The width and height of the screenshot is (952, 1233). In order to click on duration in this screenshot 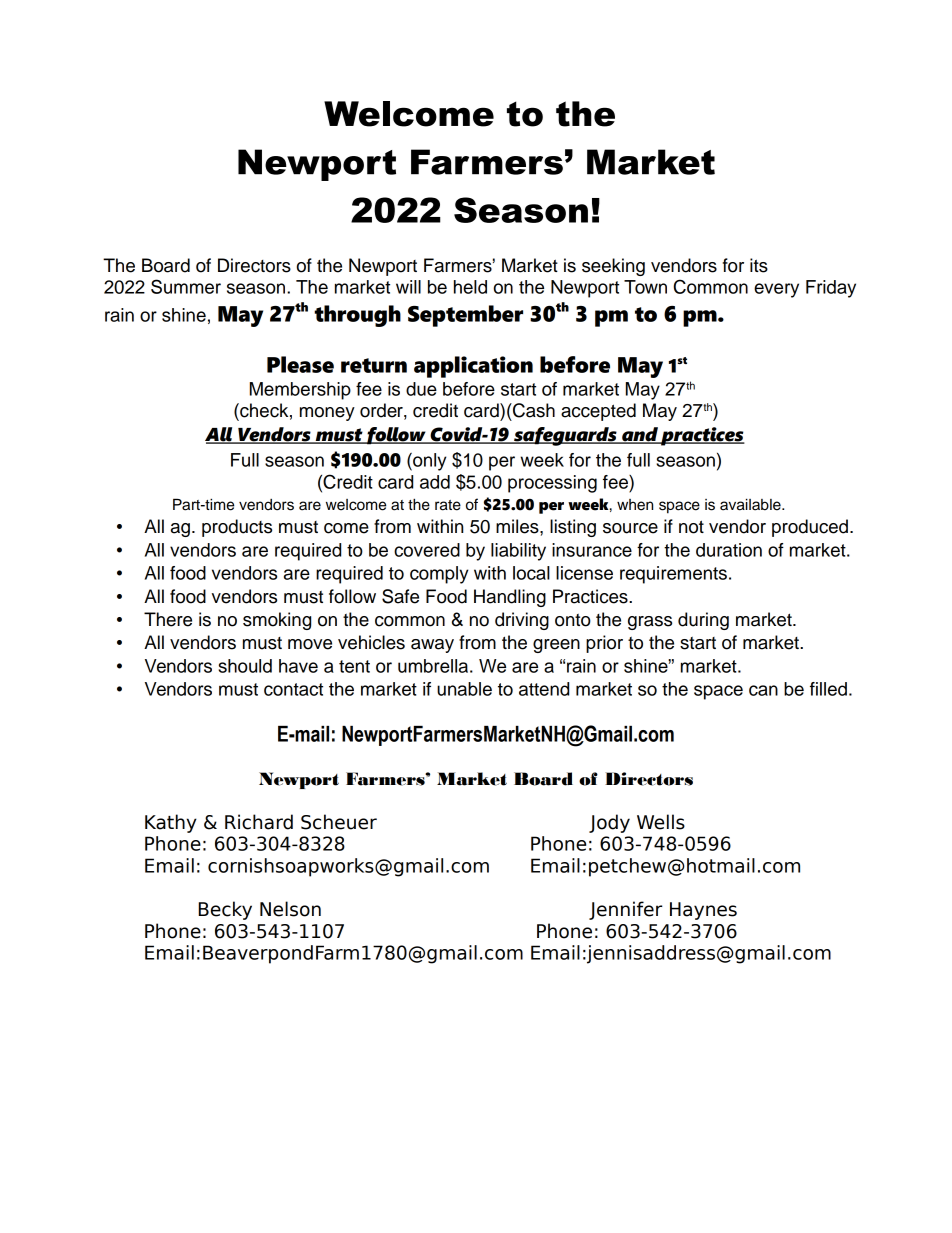, I will do `click(729, 550)`.
